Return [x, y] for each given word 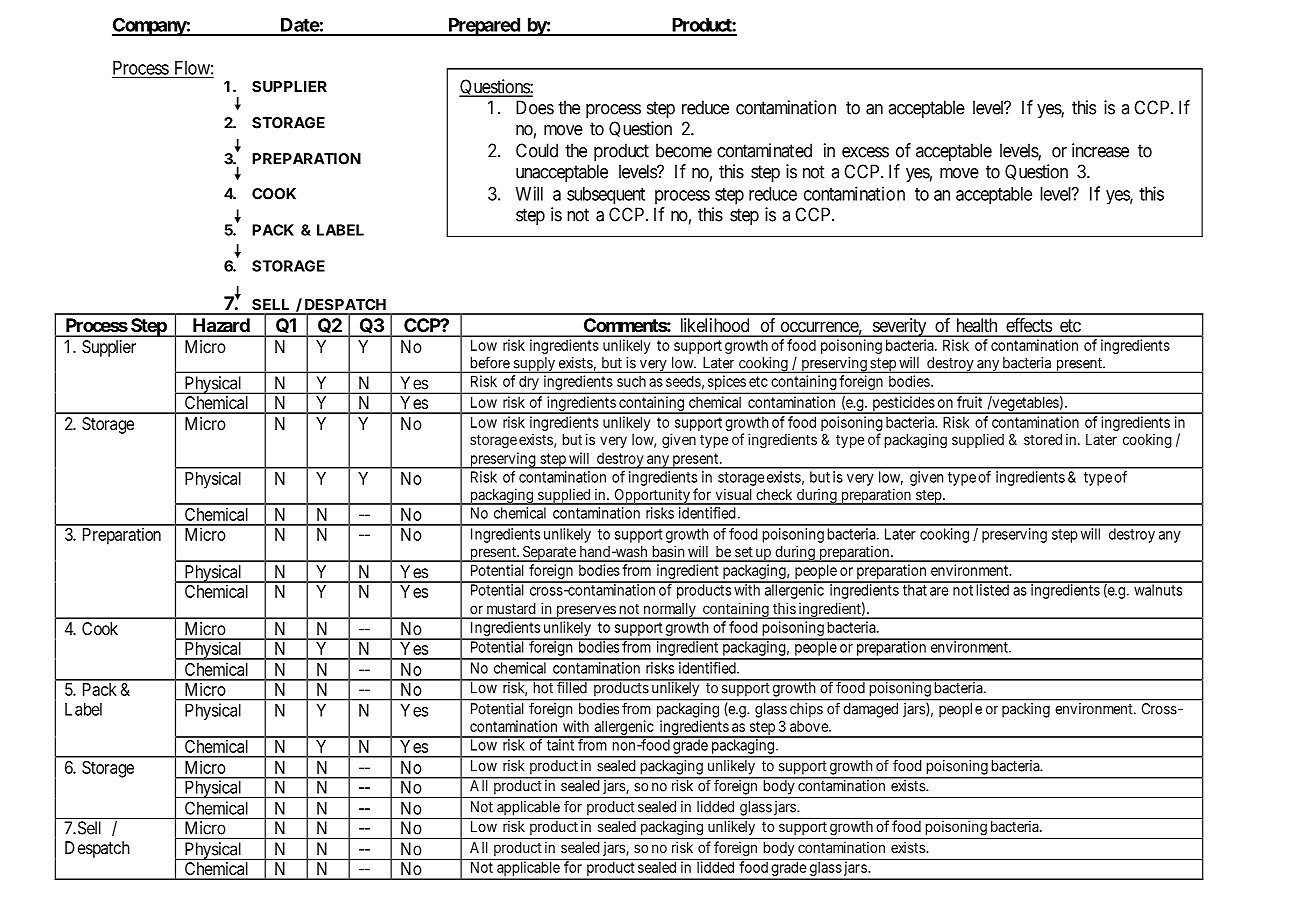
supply [534, 365]
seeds [683, 381]
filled [572, 687]
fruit [969, 402]
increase [1100, 150]
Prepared [484, 27]
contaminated [764, 150]
